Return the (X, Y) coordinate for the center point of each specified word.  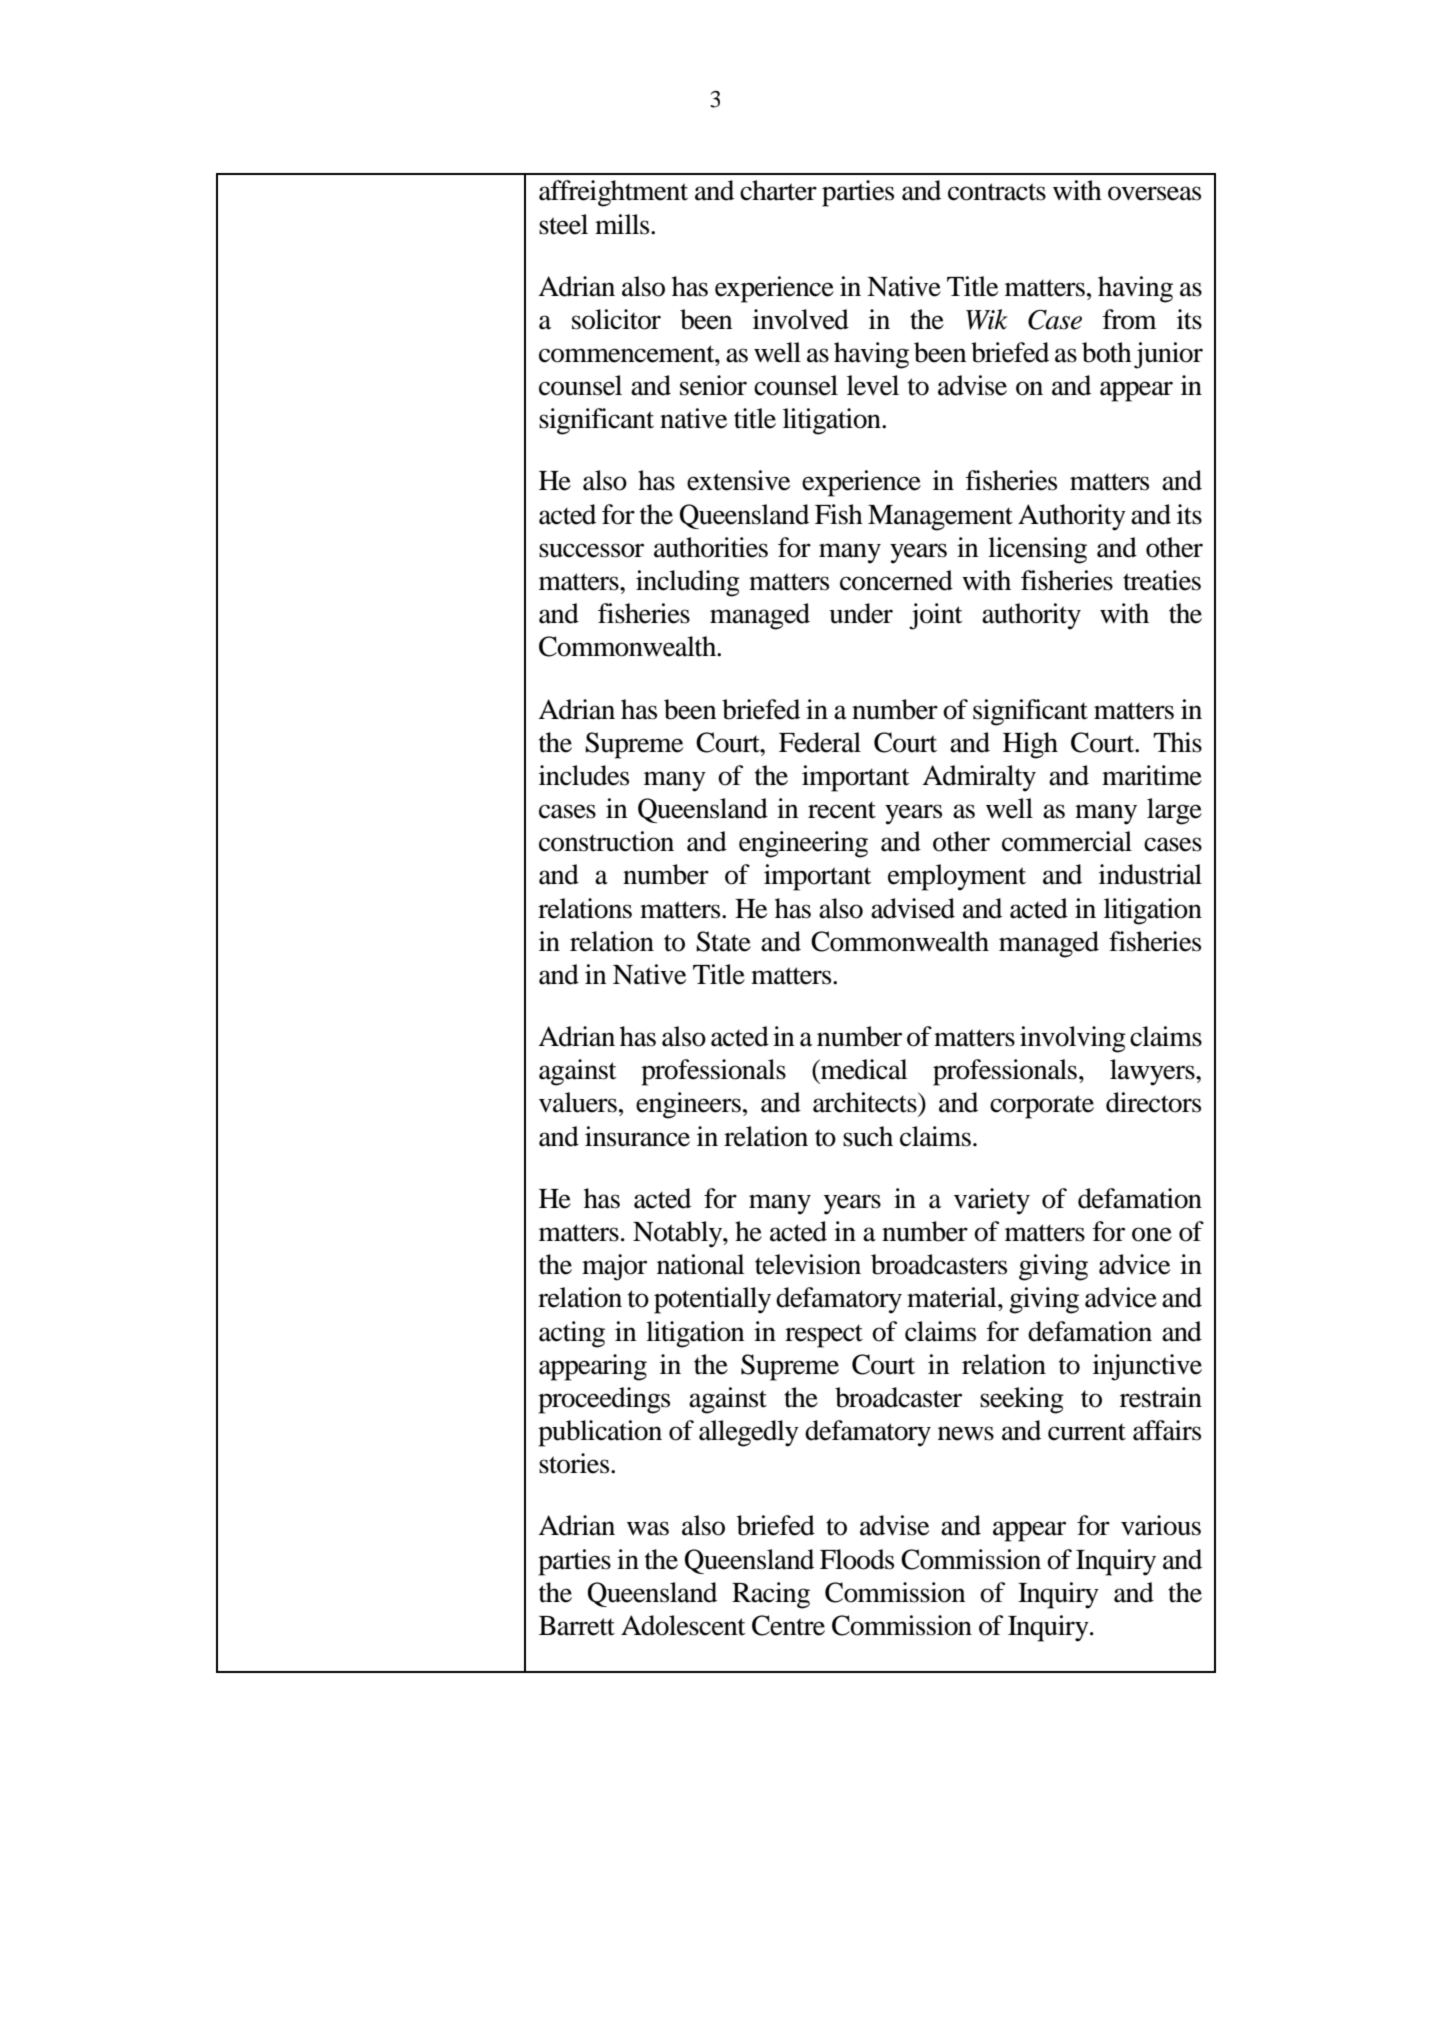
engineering (803, 844)
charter (778, 190)
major (614, 1267)
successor (591, 550)
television (808, 1264)
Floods (857, 1559)
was (648, 1528)
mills (623, 224)
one (1152, 1234)
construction (606, 841)
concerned (896, 580)
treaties (1162, 580)
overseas (1154, 193)
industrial (1150, 874)
